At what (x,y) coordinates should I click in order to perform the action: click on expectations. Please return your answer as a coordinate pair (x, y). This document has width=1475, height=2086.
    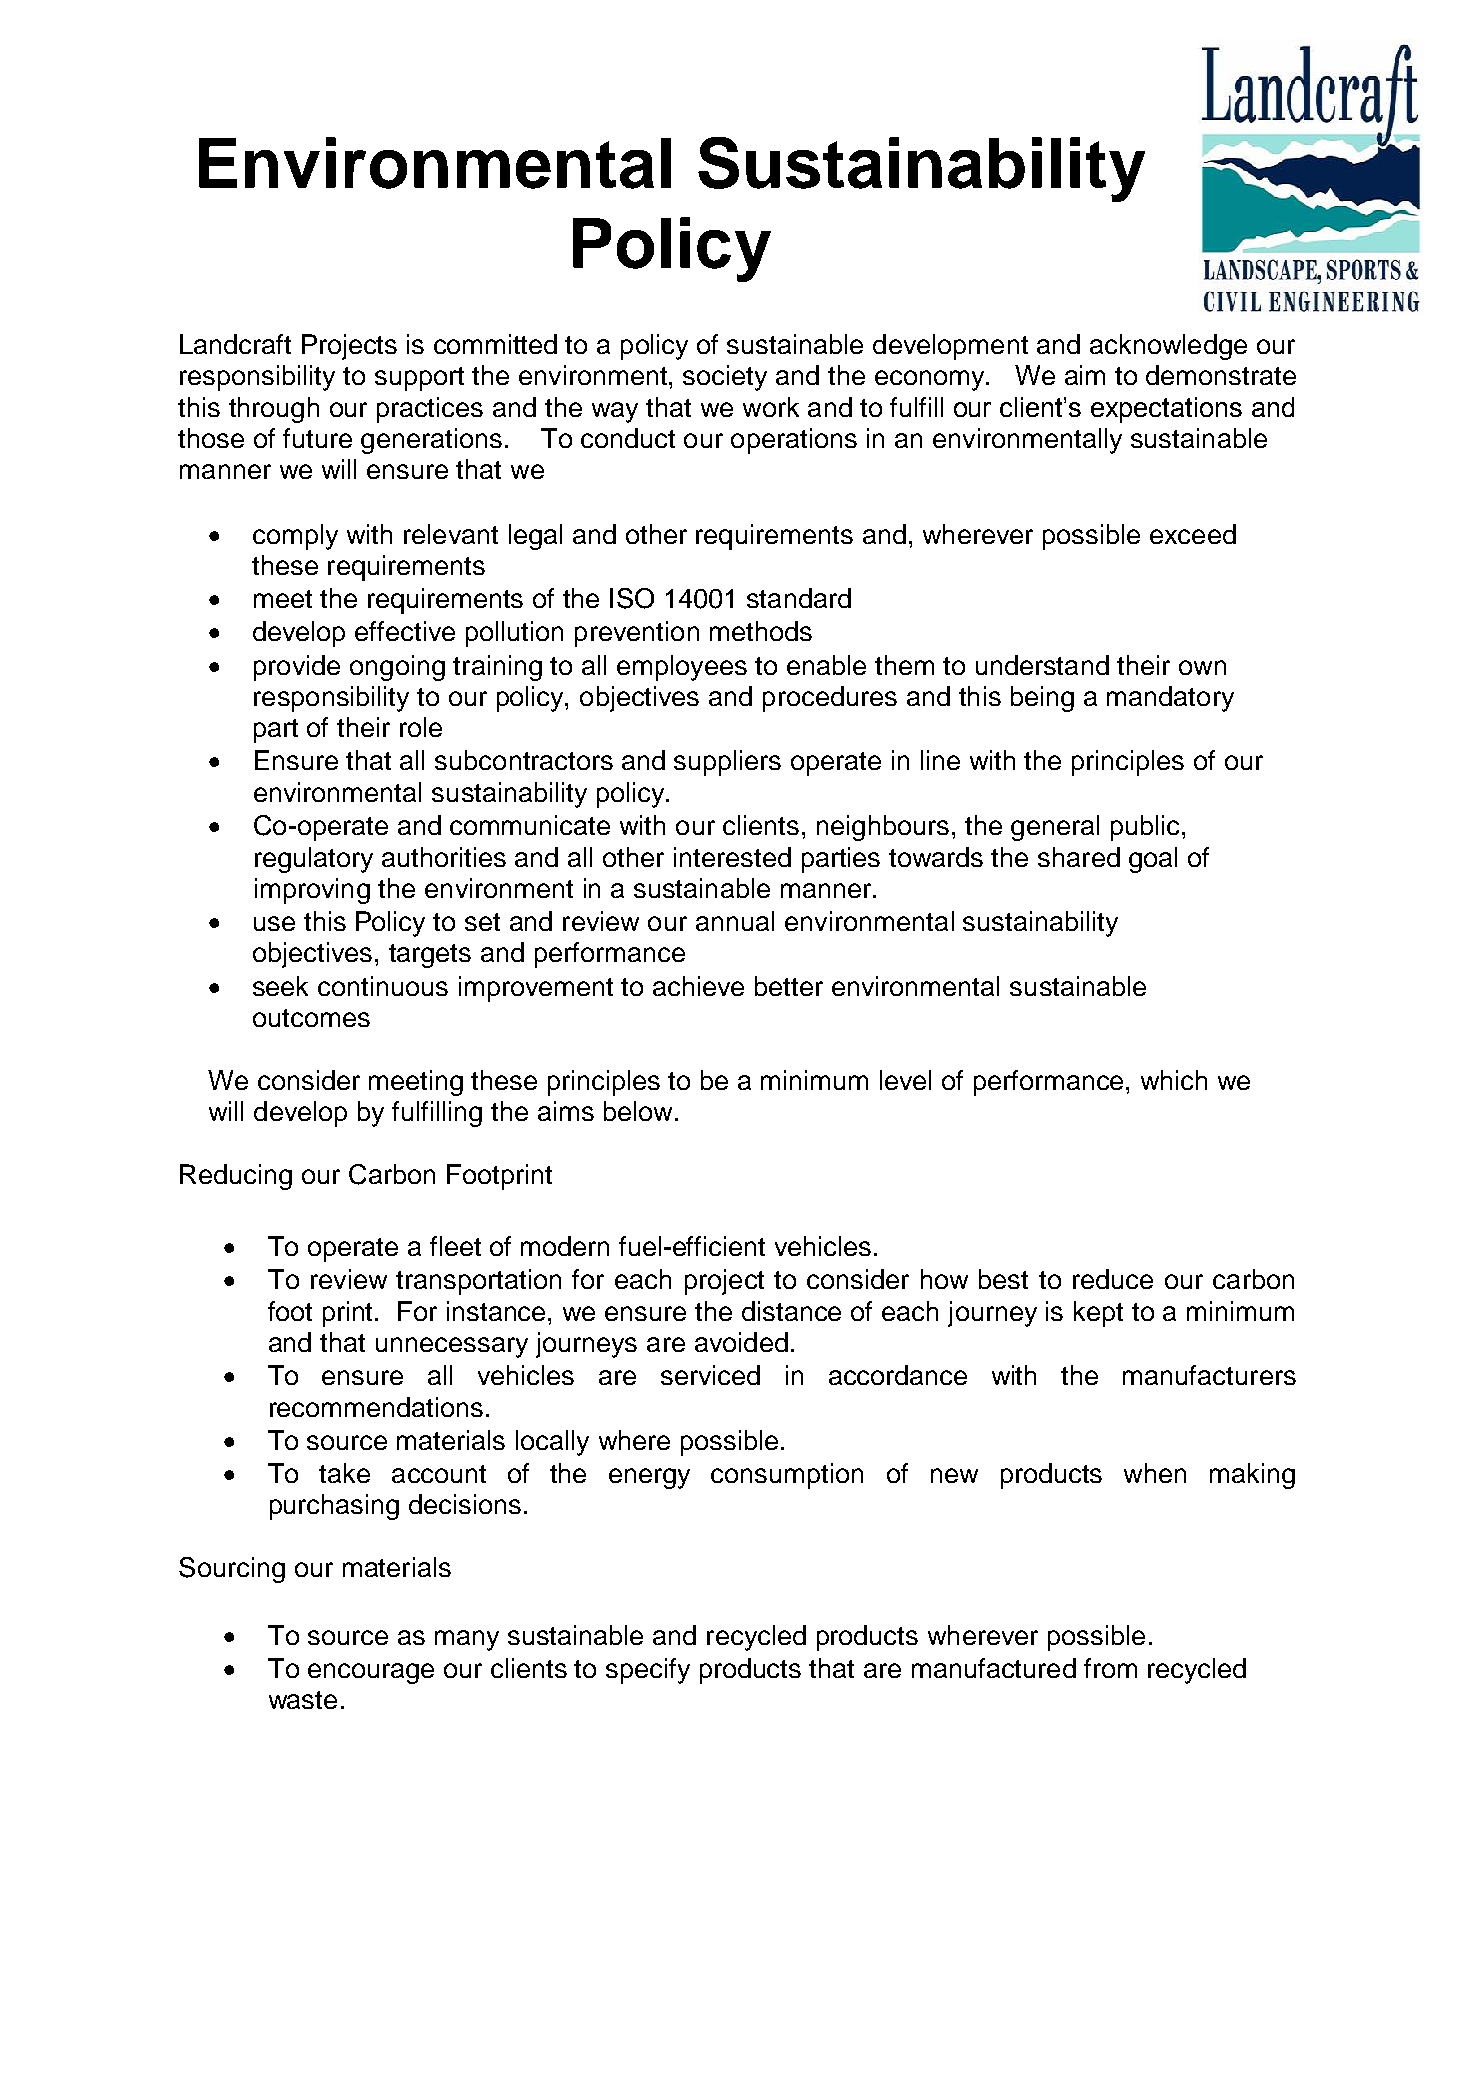
    Looking at the image, I should click on (1166, 410).
